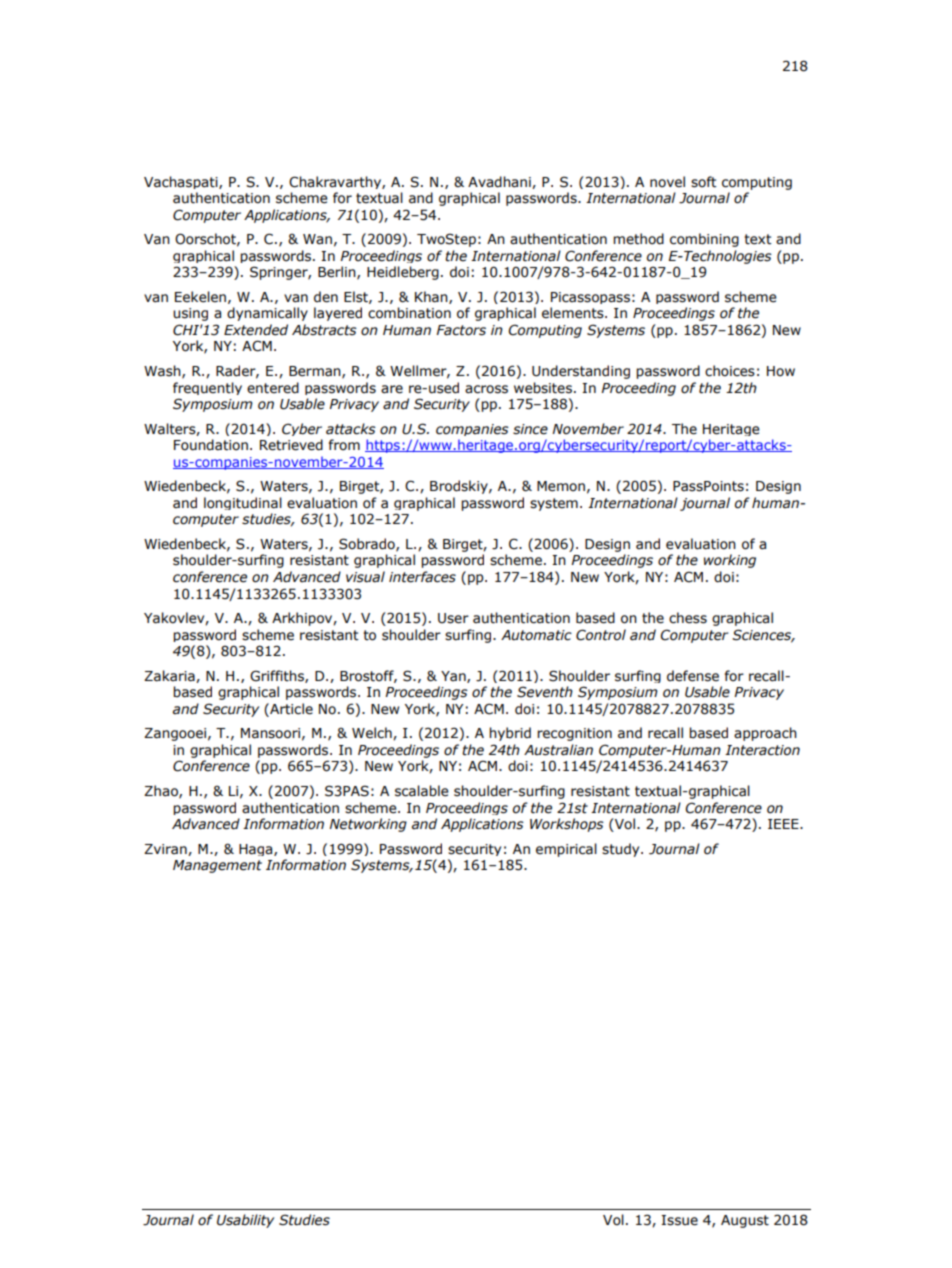 This screenshot has height=1268, width=952. What do you see at coordinates (243, 503) in the screenshot?
I see `longitudinal` at bounding box center [243, 503].
